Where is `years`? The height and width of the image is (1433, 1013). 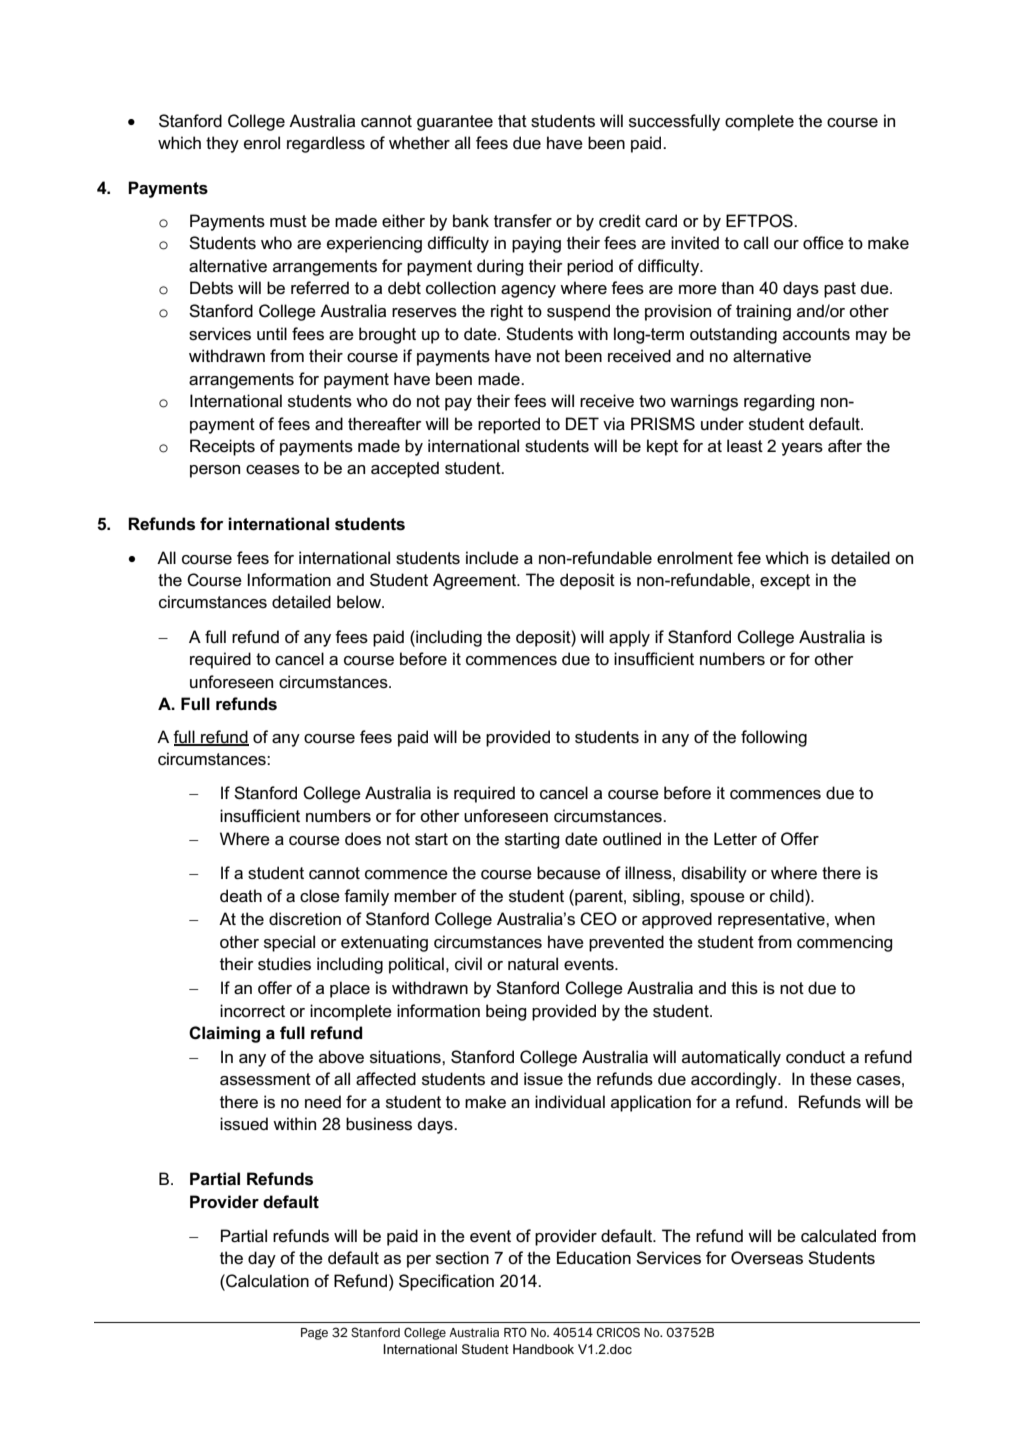
years is located at coordinates (802, 449).
